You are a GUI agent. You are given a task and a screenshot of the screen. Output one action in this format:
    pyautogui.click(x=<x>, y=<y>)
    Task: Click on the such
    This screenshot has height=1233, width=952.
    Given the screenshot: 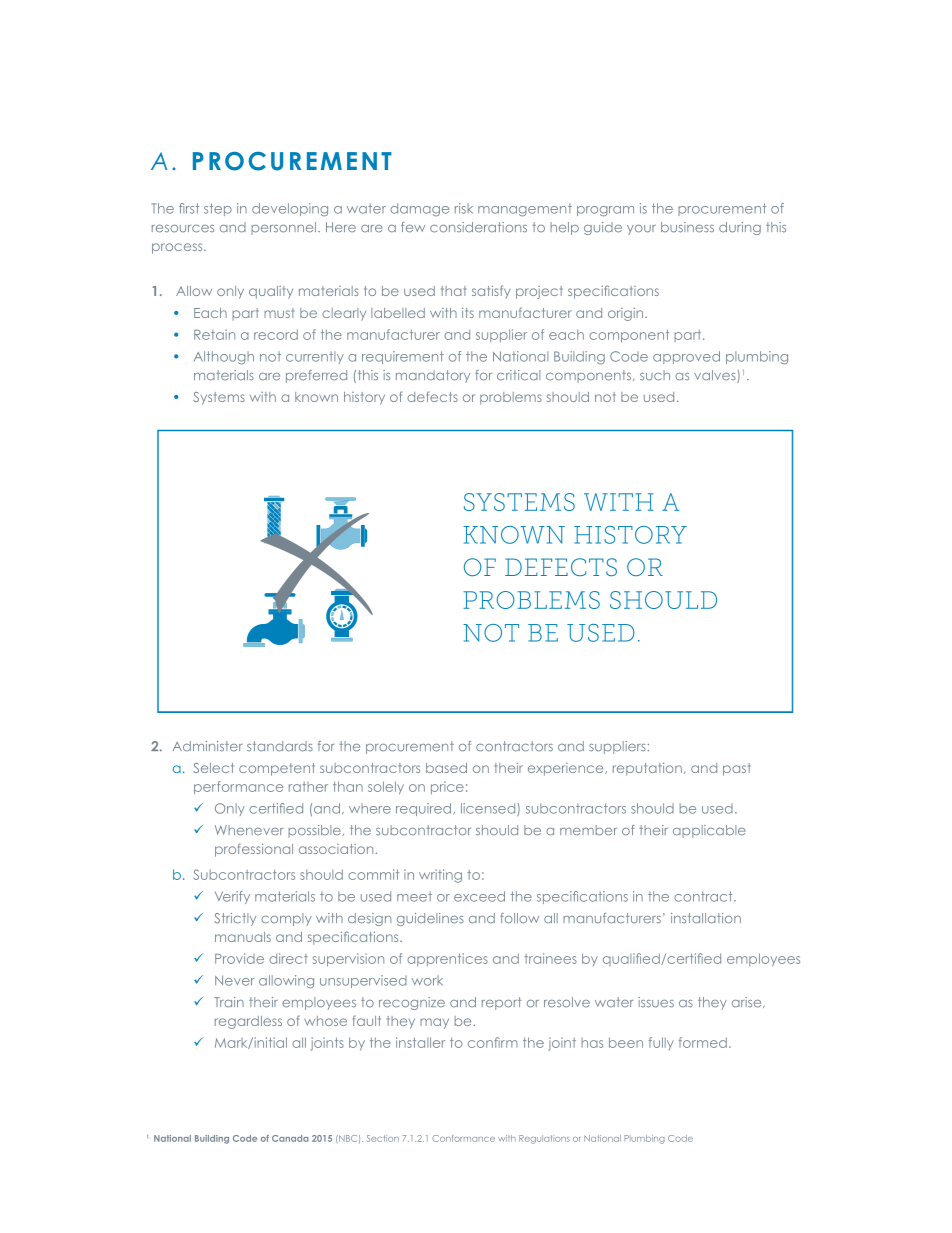 What is the action you would take?
    pyautogui.click(x=655, y=375)
